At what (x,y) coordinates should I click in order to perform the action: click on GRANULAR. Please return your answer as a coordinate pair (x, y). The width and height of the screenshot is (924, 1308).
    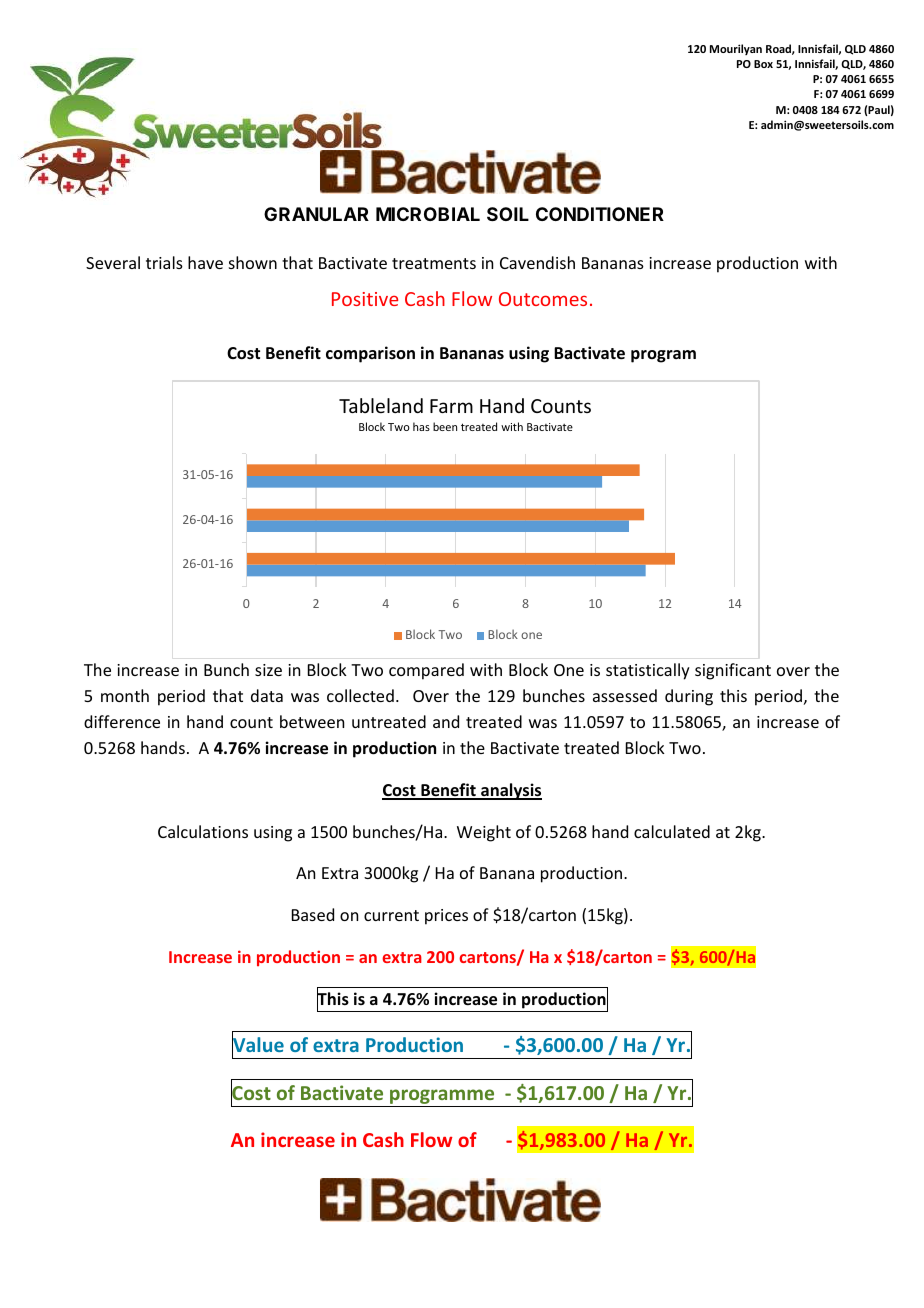
    Looking at the image, I should click on (316, 214).
